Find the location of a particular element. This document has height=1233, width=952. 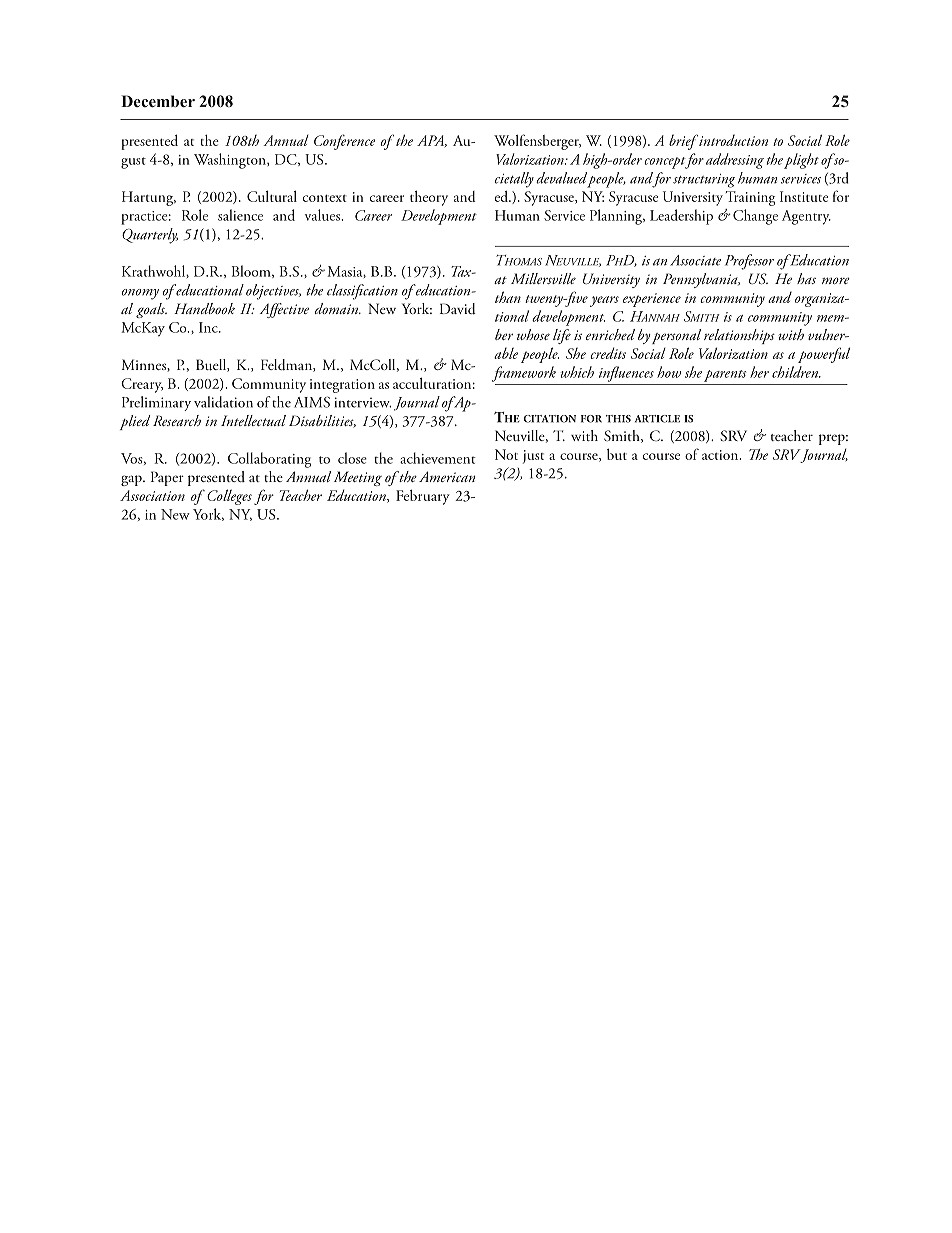

salience is located at coordinates (240, 215).
